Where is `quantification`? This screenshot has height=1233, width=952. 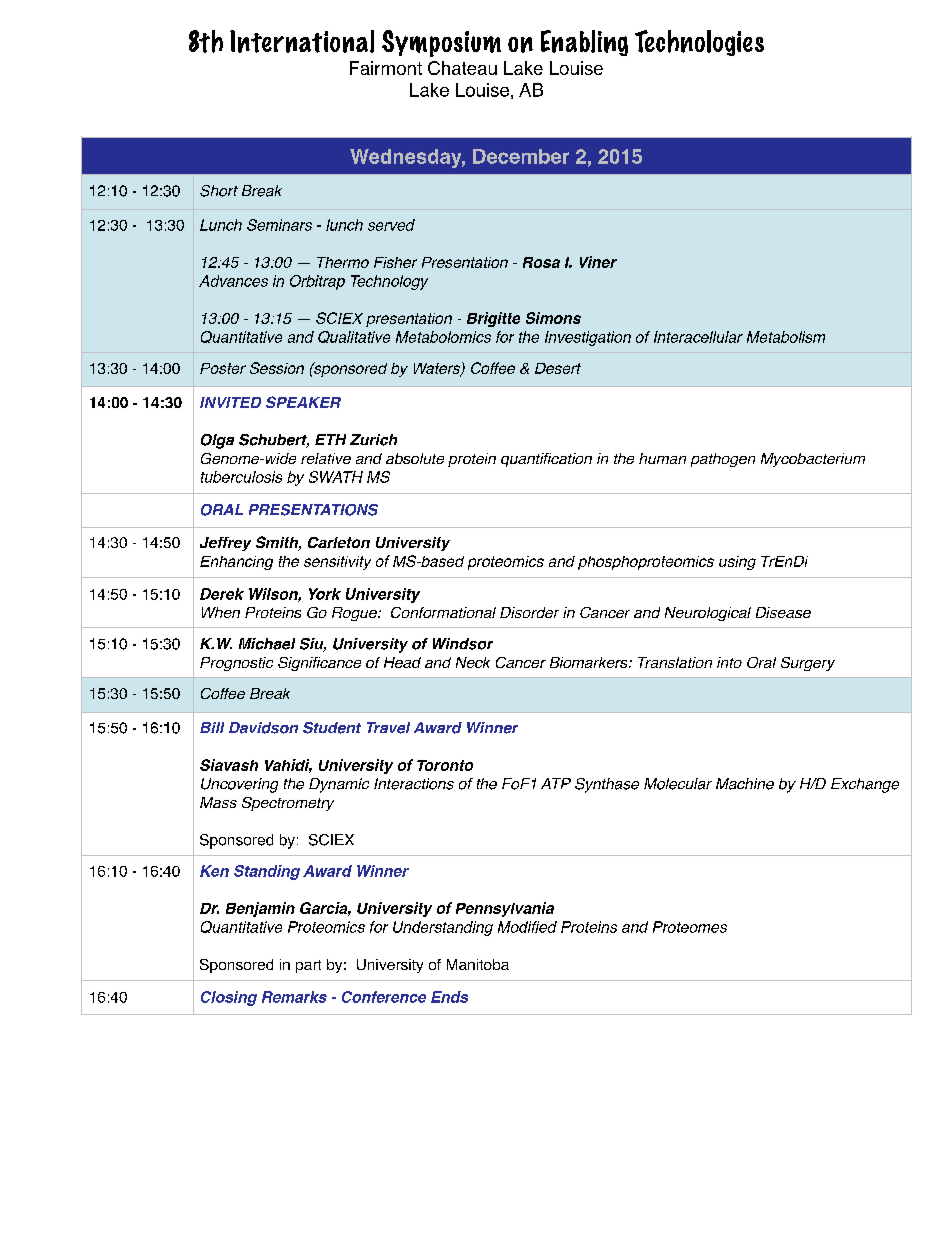
quantification is located at coordinates (546, 460).
